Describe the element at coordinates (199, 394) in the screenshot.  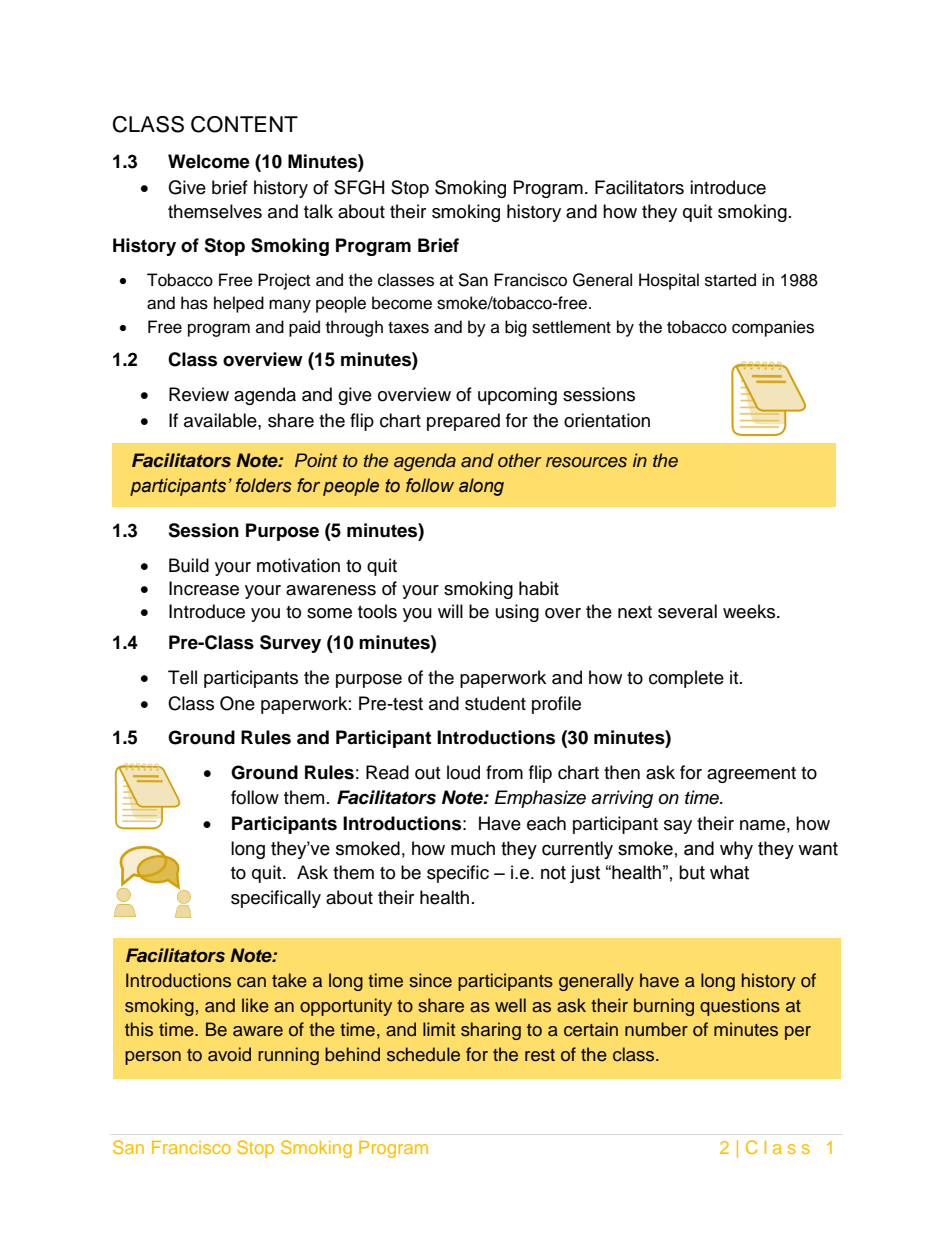
I see `Review` at that location.
